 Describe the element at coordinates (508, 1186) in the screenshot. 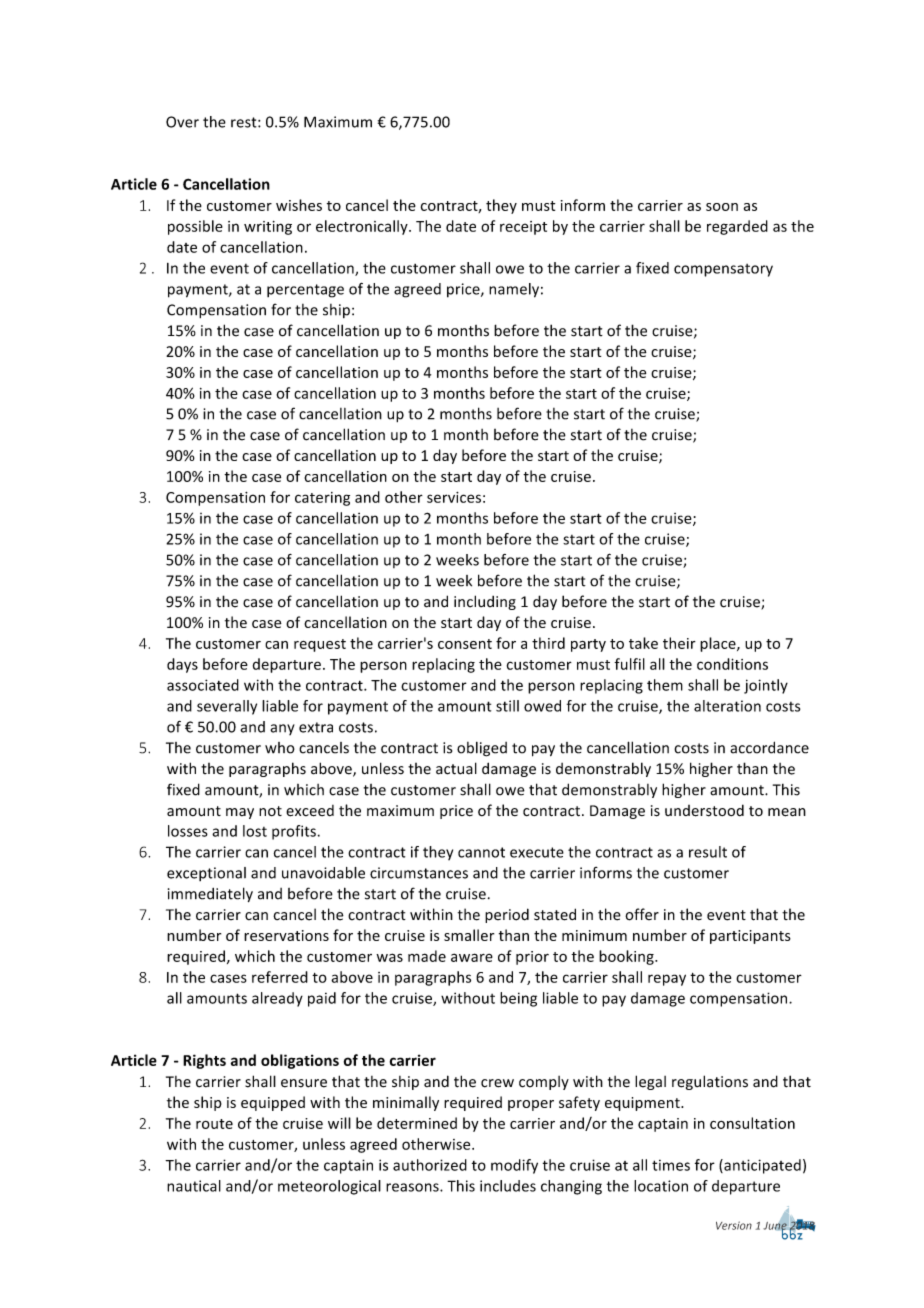

I see `includes` at that location.
